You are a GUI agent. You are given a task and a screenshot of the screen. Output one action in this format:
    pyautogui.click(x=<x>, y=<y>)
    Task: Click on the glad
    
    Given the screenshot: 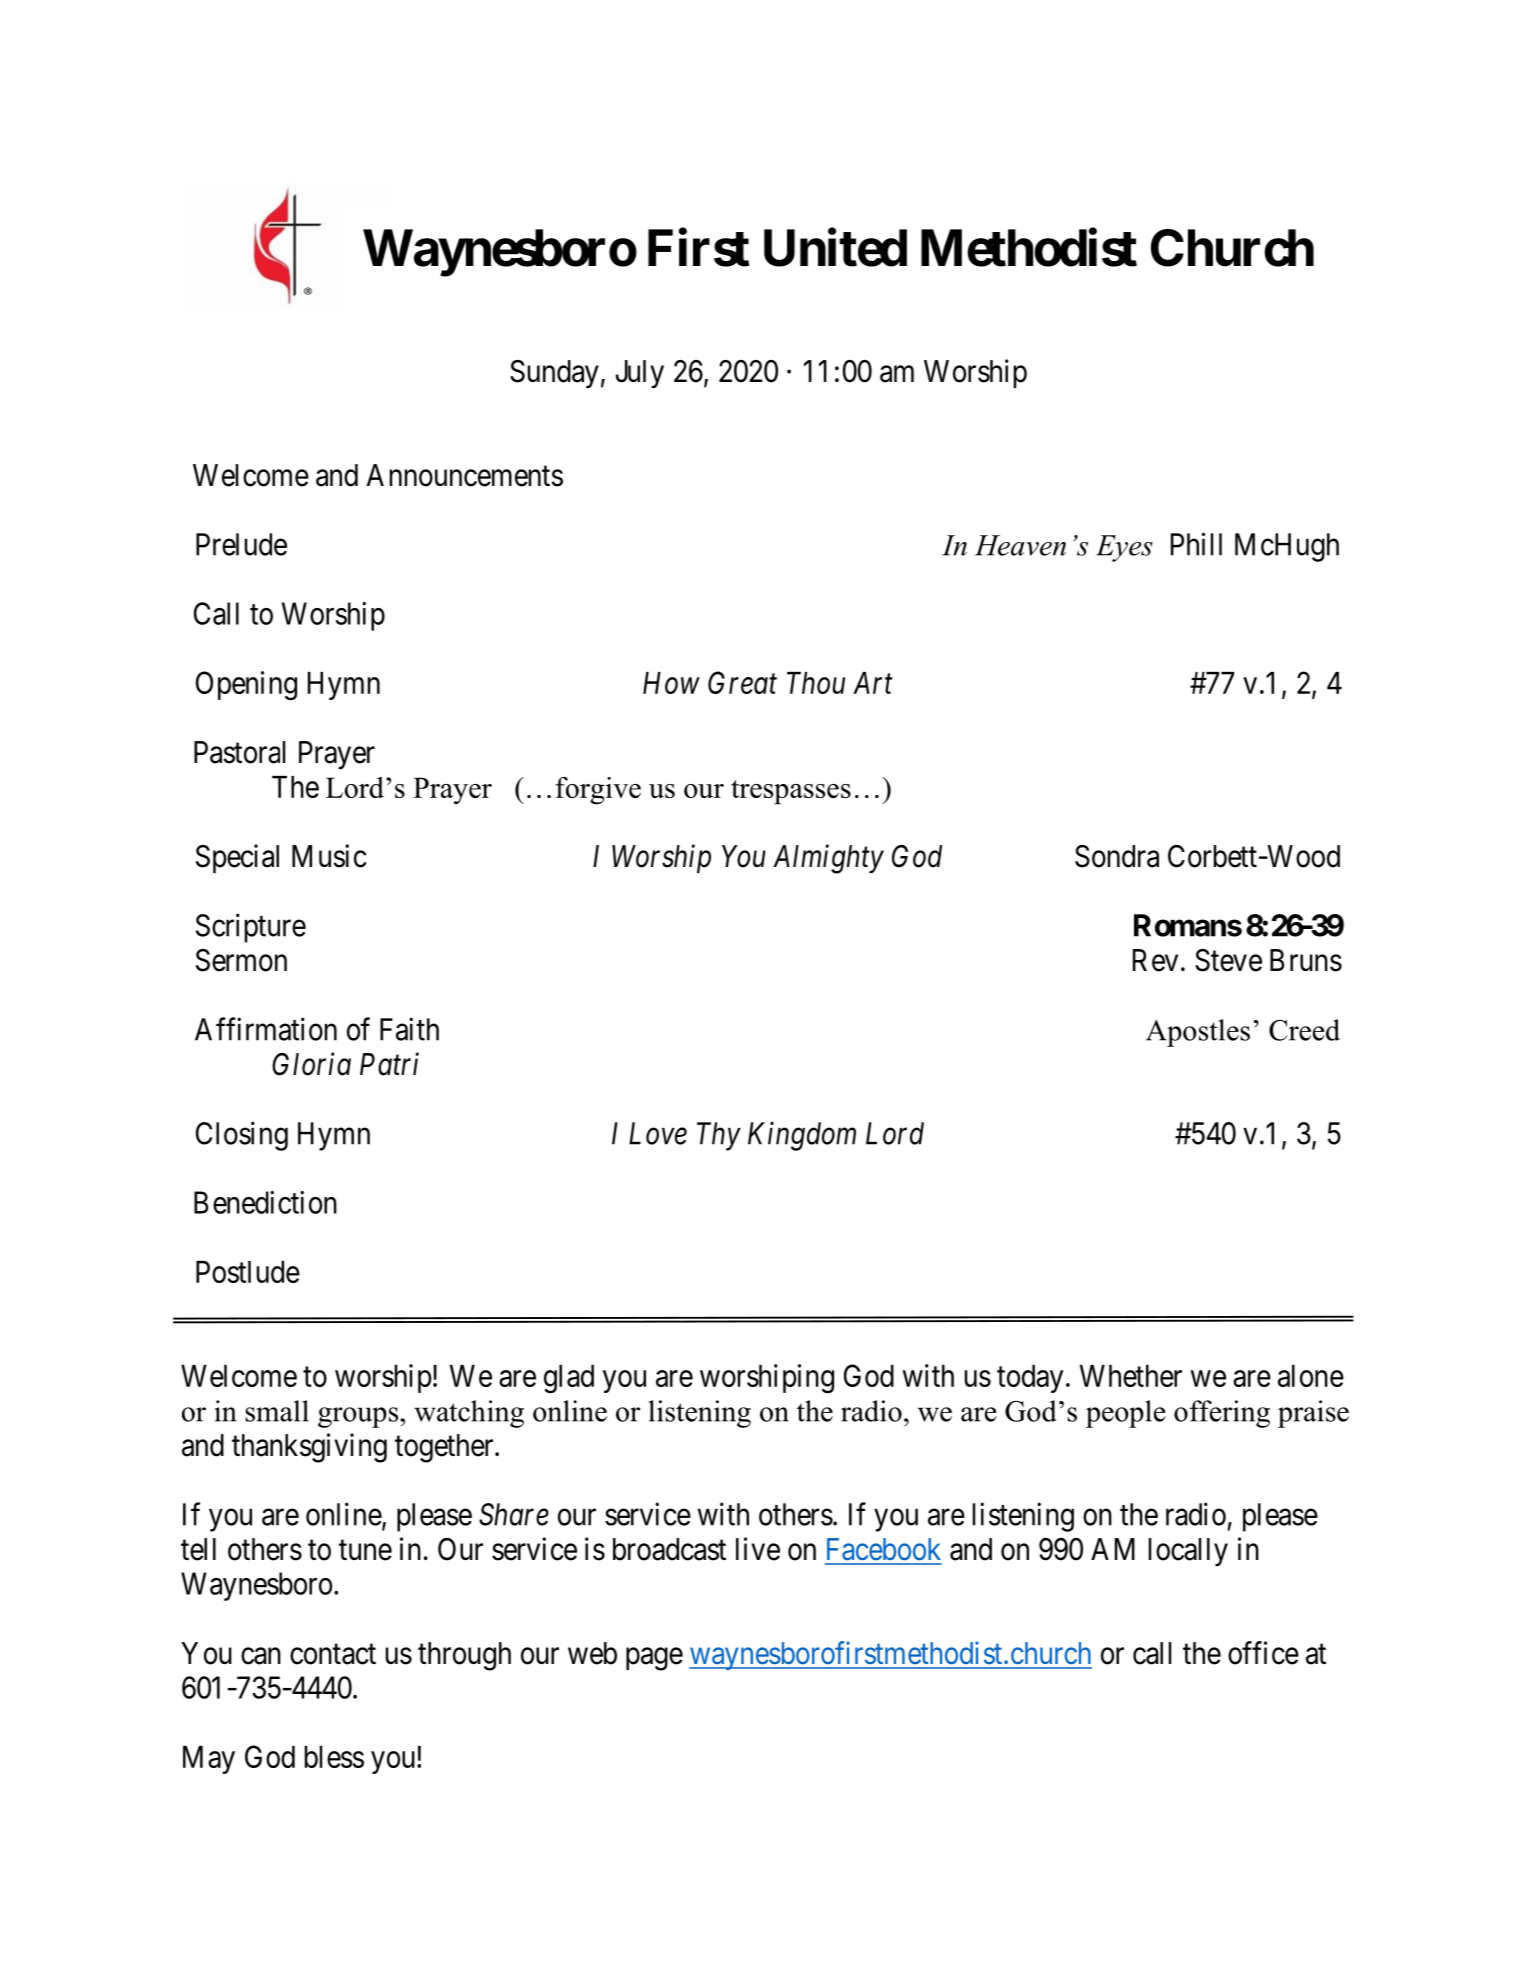 What is the action you would take?
    pyautogui.click(x=569, y=1379)
